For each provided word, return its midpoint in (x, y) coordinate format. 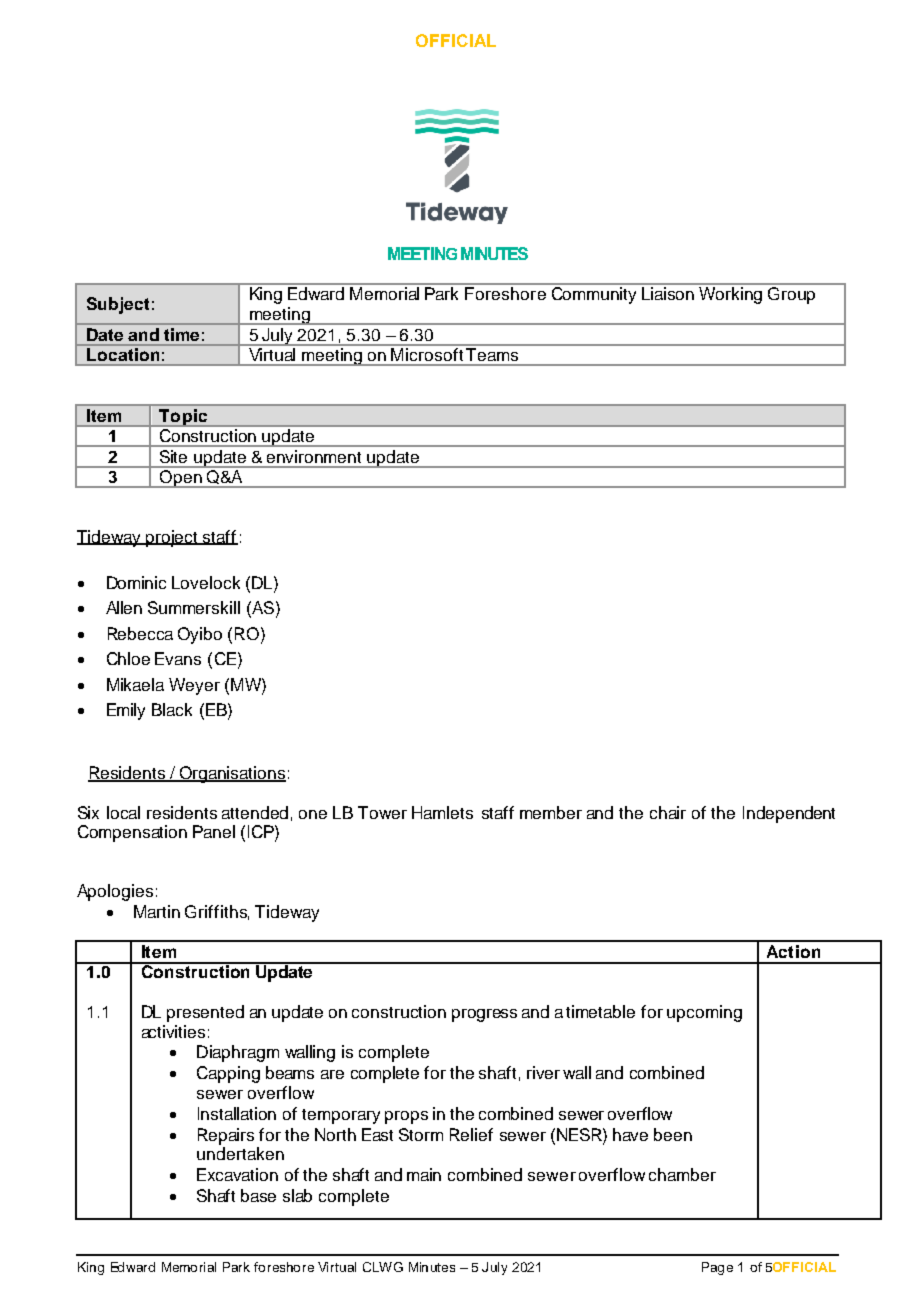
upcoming (704, 1013)
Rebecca (140, 633)
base (258, 1195)
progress (484, 1015)
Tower (382, 812)
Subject (118, 305)
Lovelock (206, 582)
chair (668, 812)
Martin (157, 911)
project (172, 538)
